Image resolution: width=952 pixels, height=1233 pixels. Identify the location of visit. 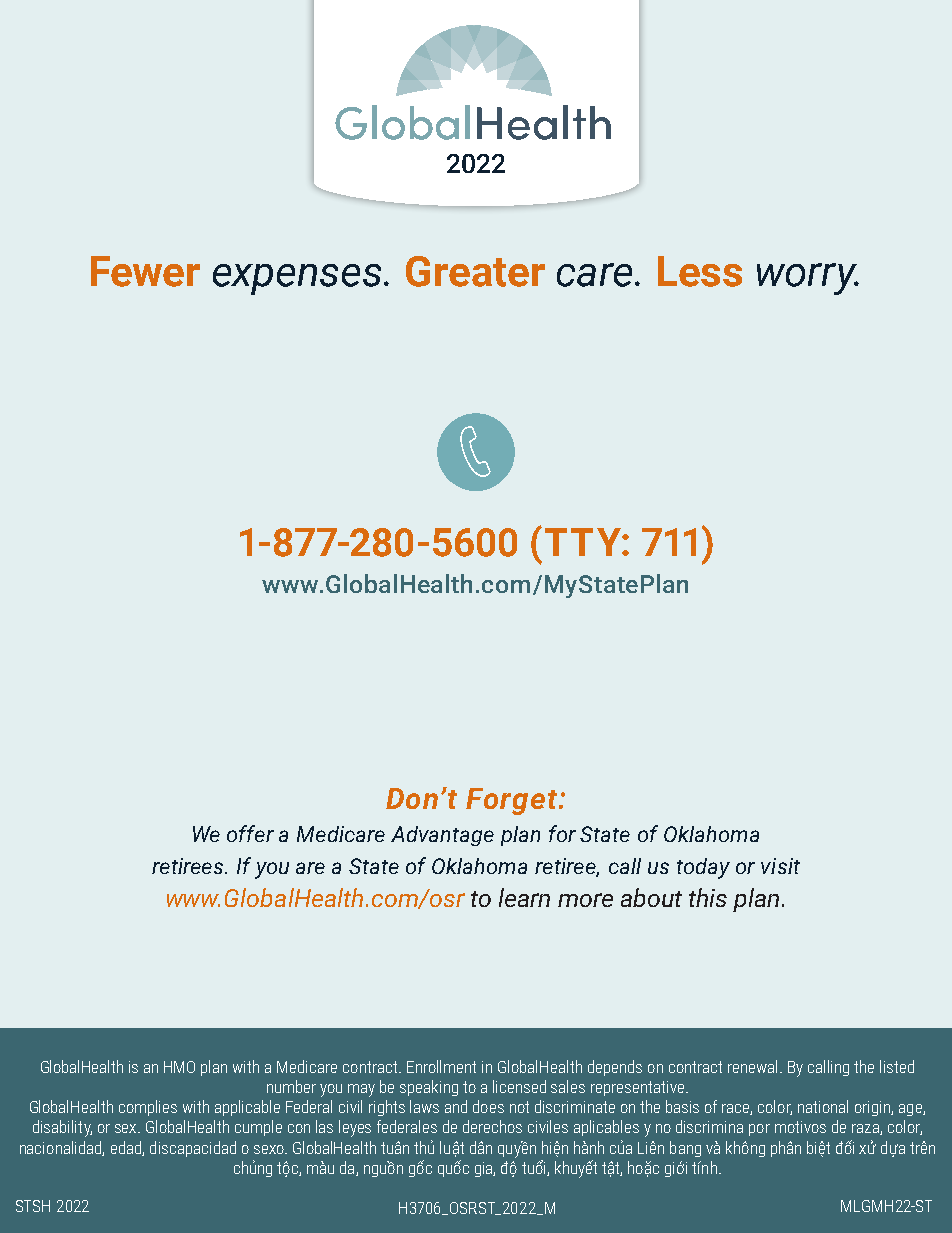
(780, 866).
